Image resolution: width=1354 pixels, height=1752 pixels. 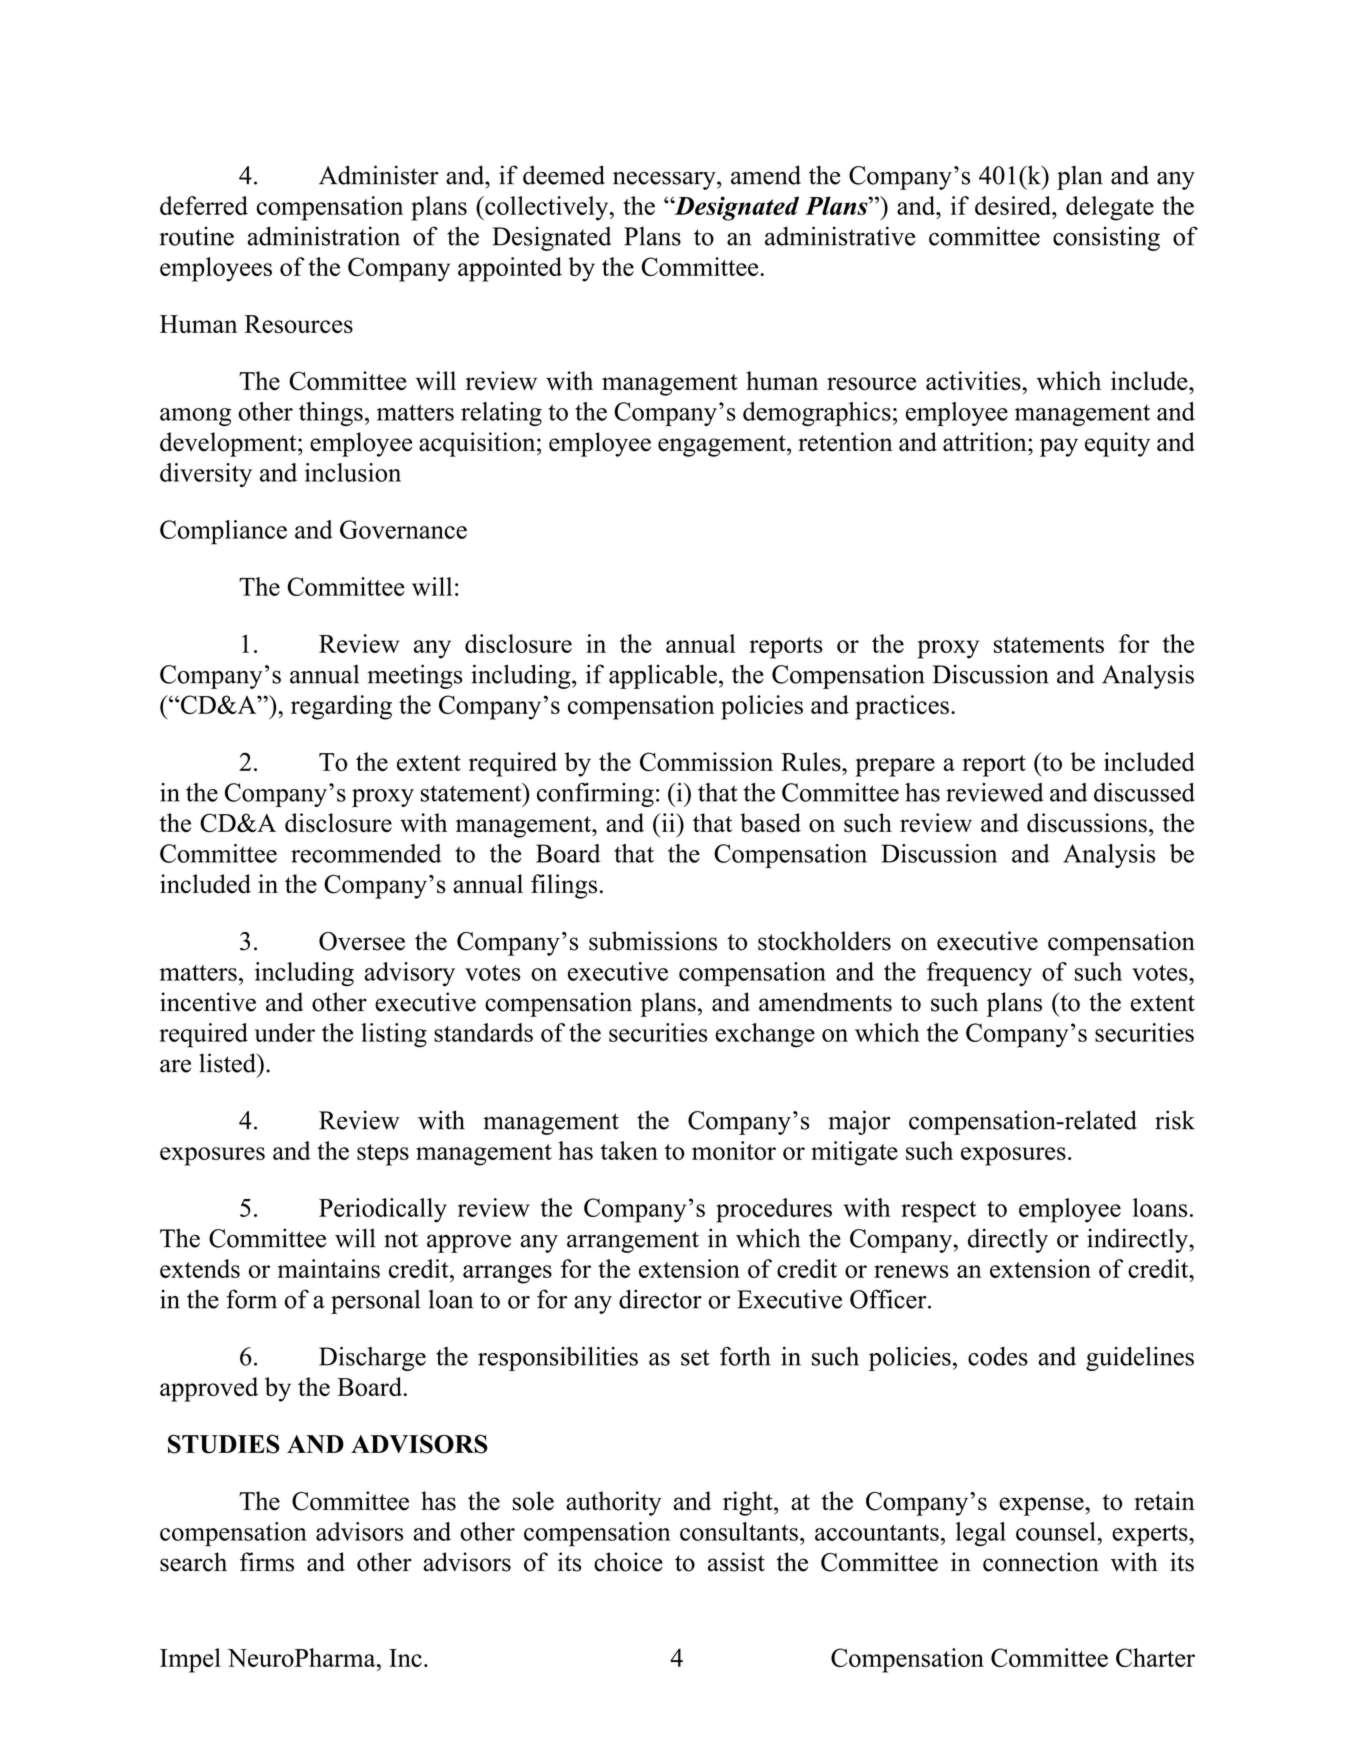 I want to click on firms, so click(x=267, y=1562).
